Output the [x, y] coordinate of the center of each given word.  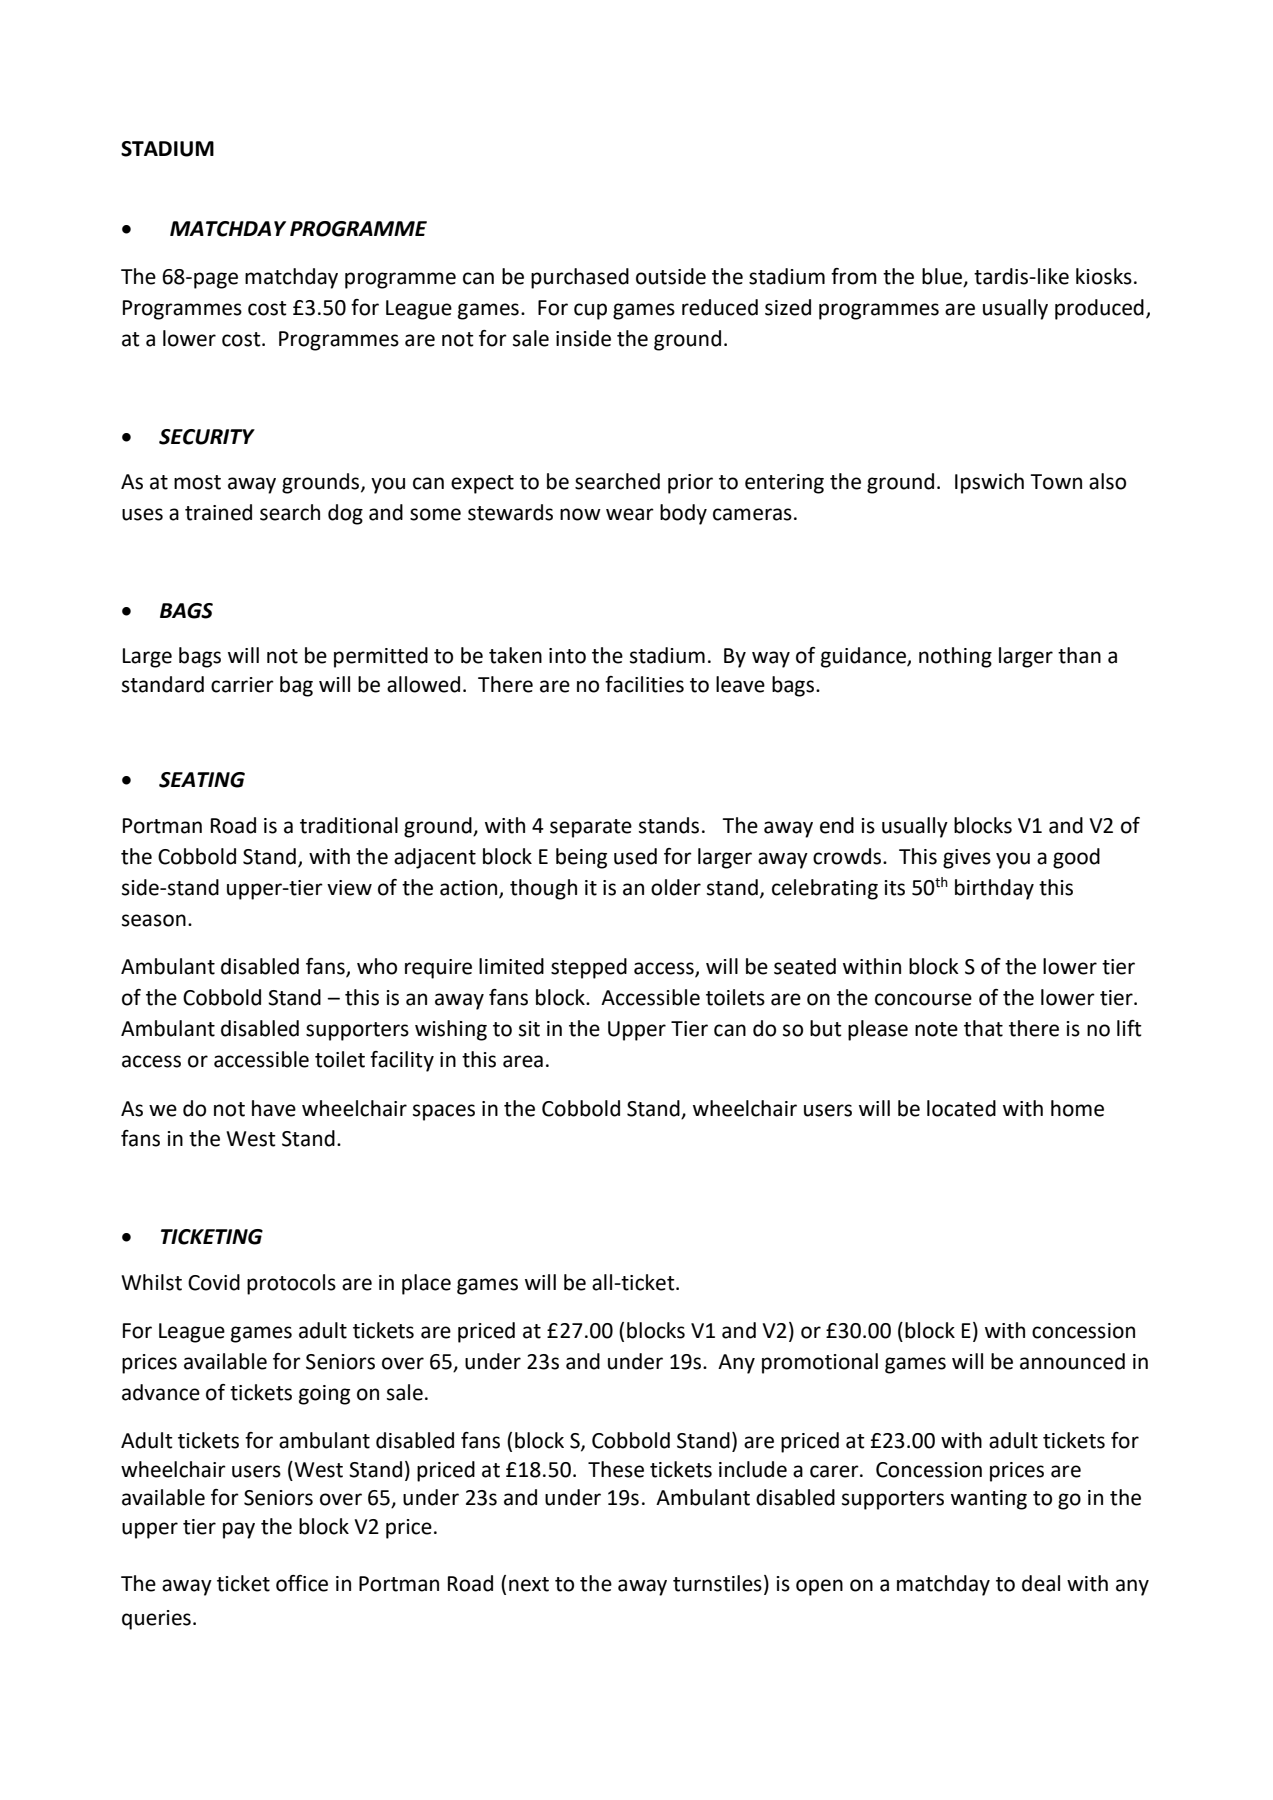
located [961, 1108]
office [302, 1583]
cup [590, 311]
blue [943, 277]
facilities [644, 684]
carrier [242, 685]
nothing [955, 657]
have [274, 1108]
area [523, 1061]
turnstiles [717, 1583]
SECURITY [207, 437]
